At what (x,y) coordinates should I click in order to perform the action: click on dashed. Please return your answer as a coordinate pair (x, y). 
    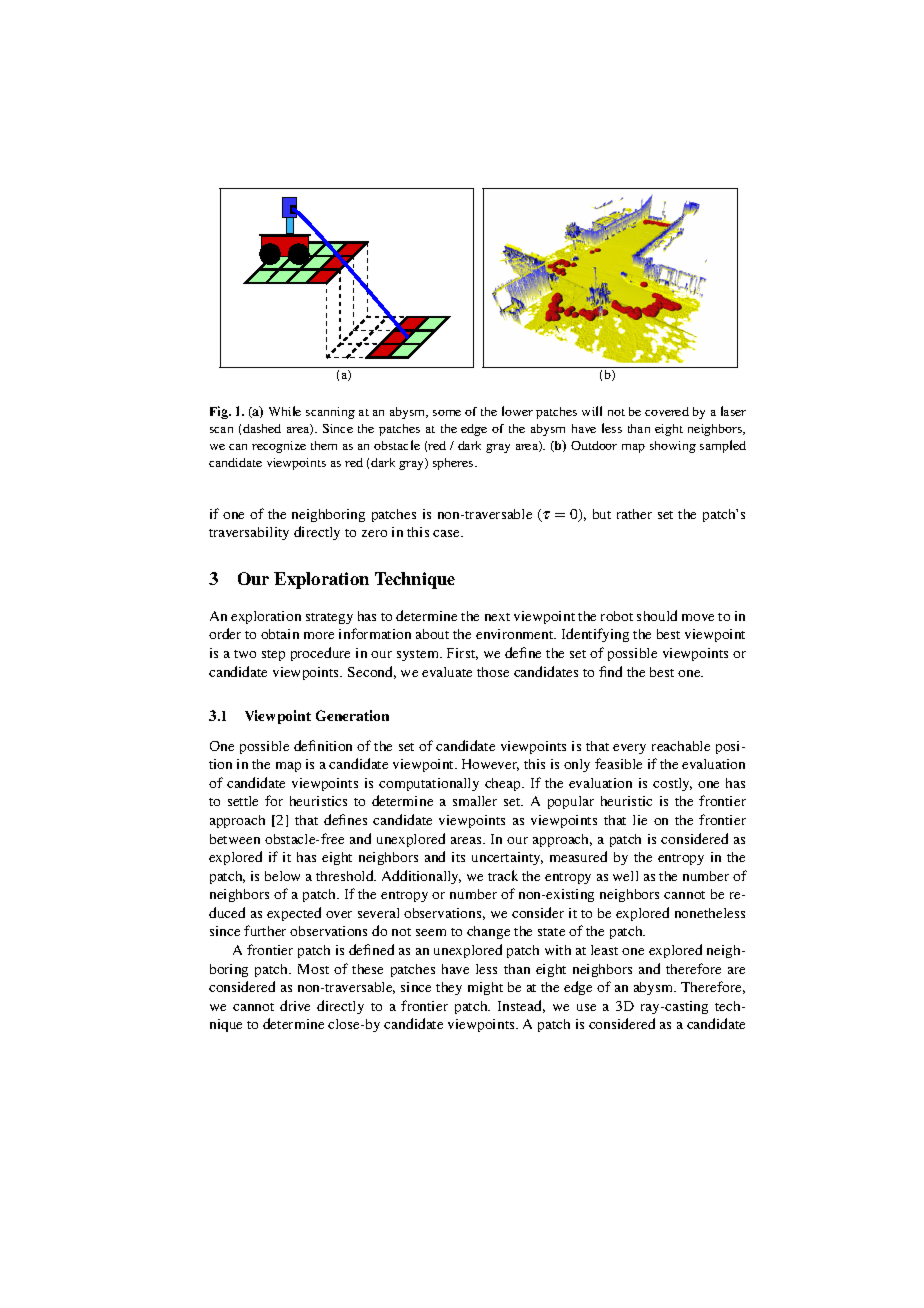
    Looking at the image, I should click on (262, 428).
